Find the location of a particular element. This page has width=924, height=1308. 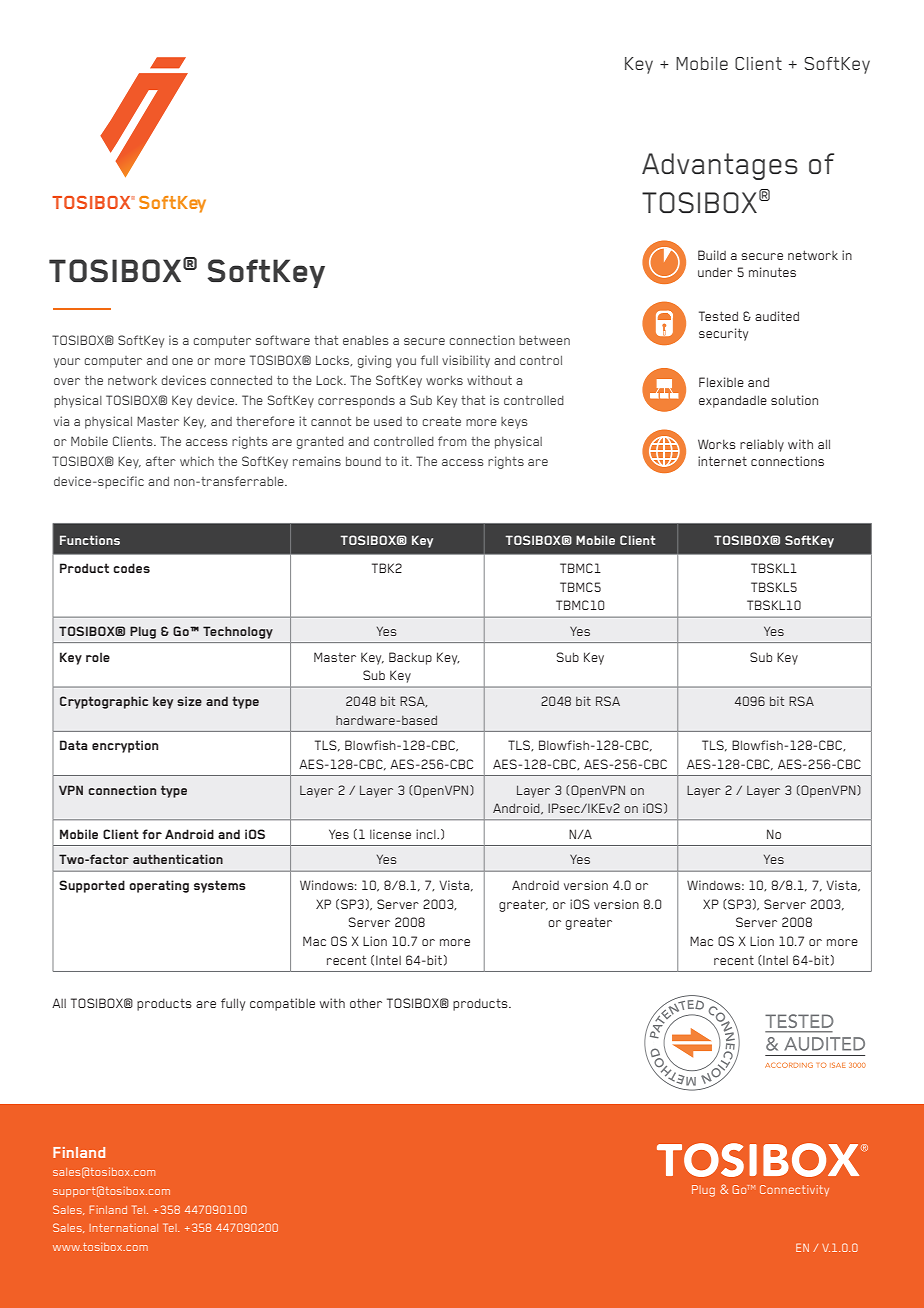

internet is located at coordinates (722, 461).
